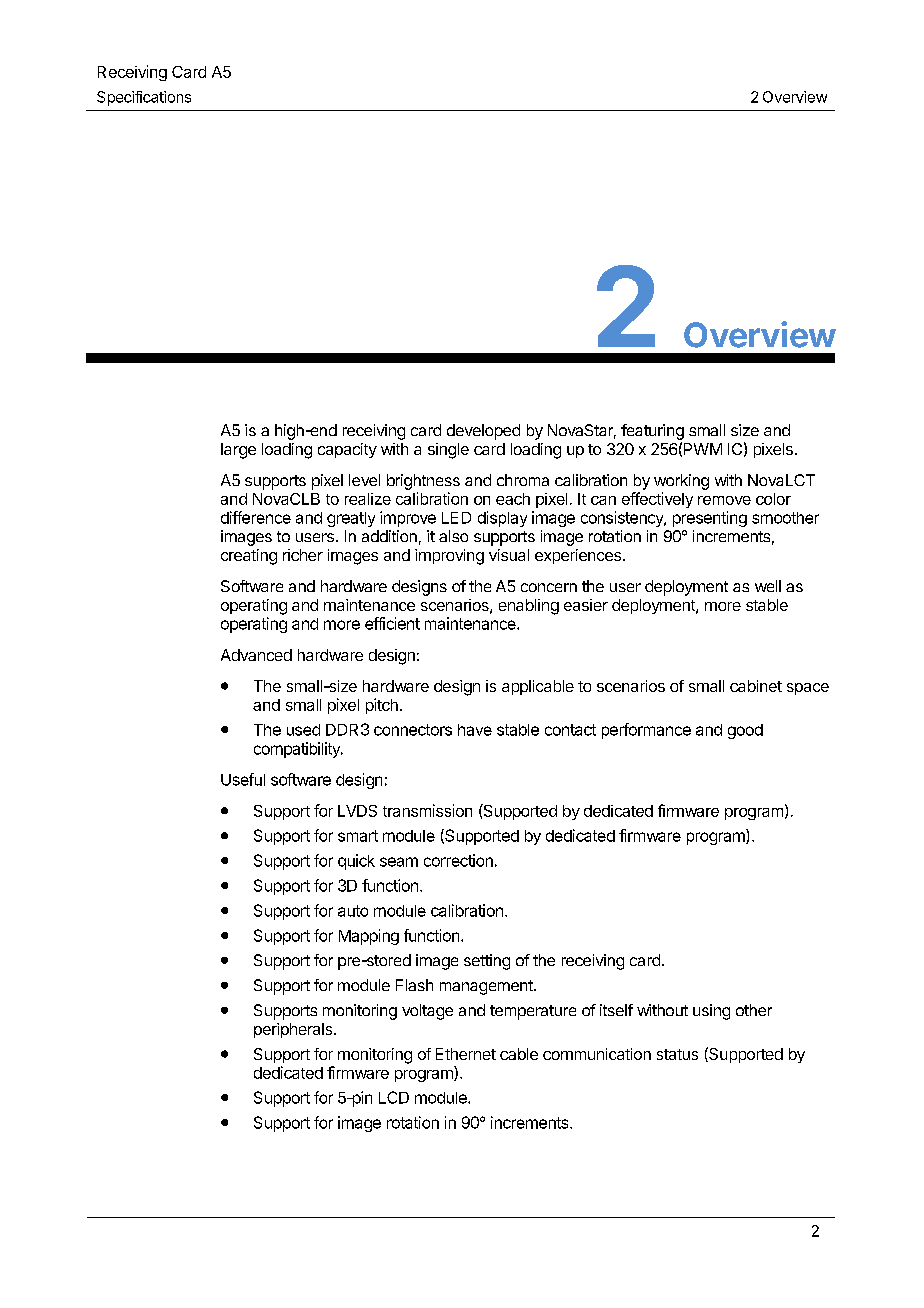 Image resolution: width=924 pixels, height=1308 pixels. Describe the element at coordinates (768, 586) in the document. I see `well` at that location.
